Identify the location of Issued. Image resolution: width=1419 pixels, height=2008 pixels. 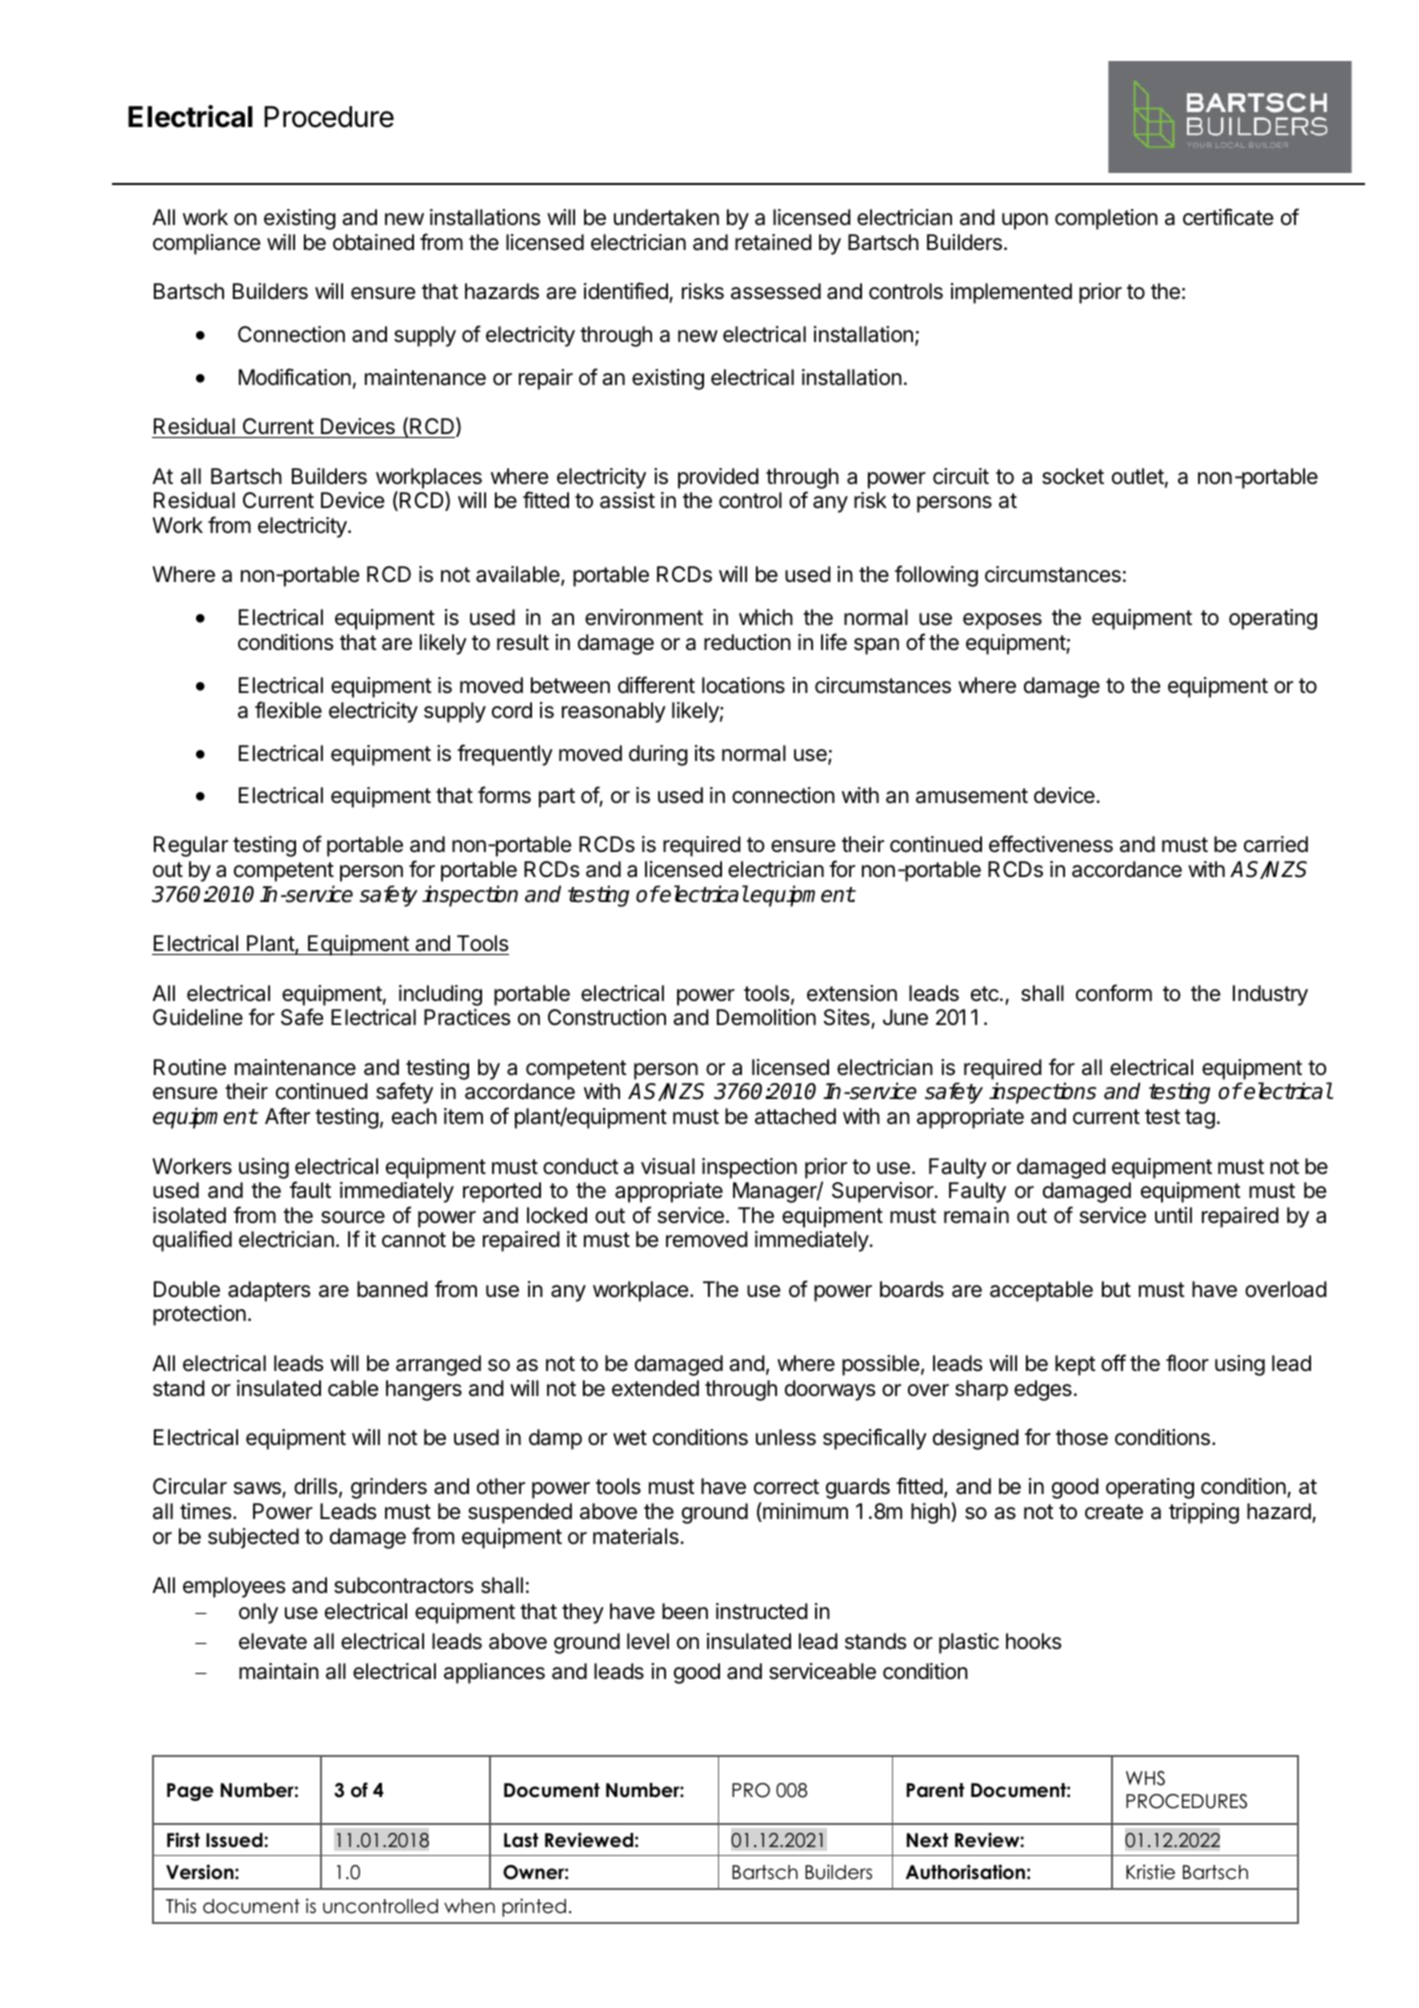
(235, 1840).
